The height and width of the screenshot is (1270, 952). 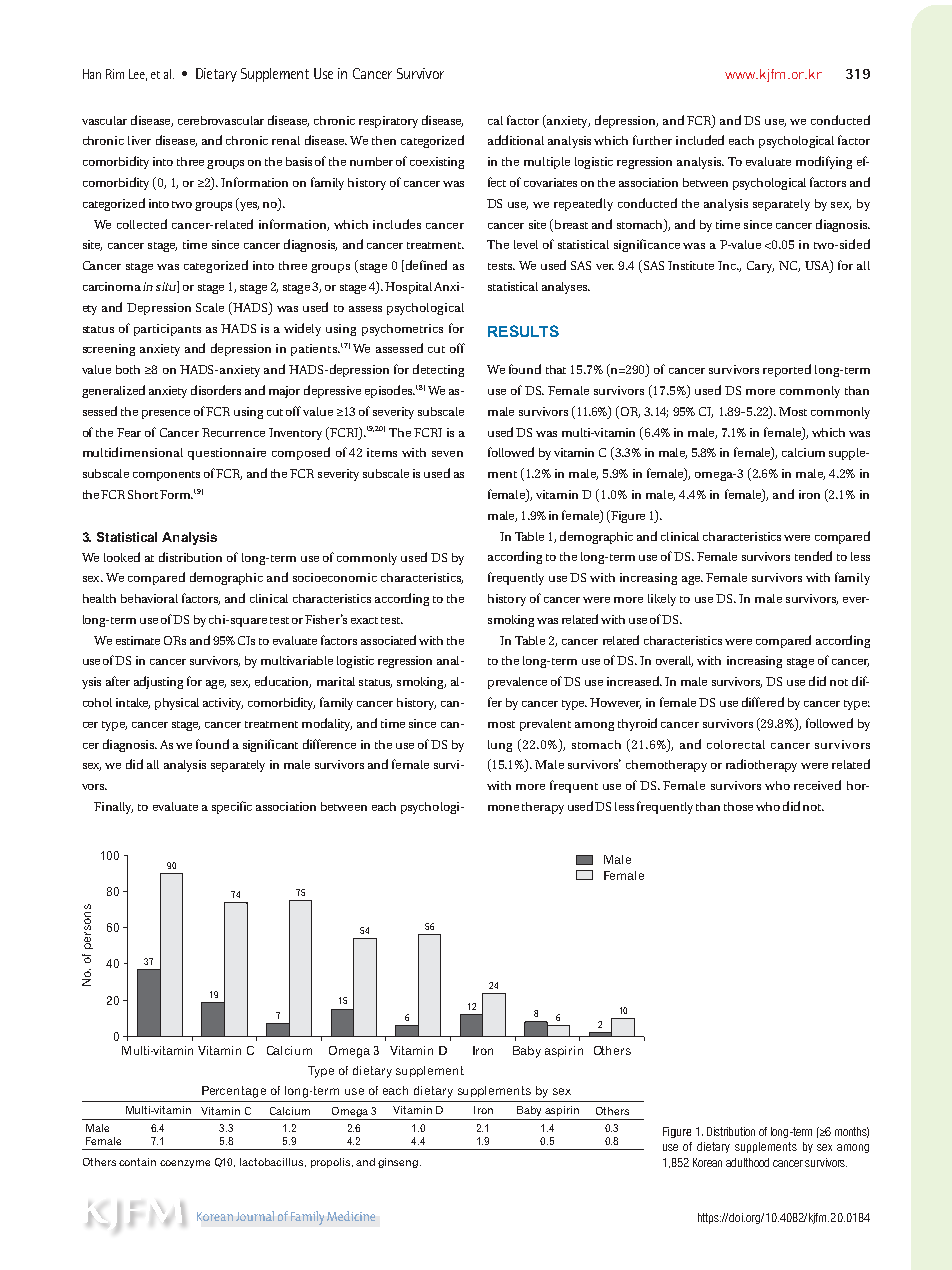 What do you see at coordinates (700, 140) in the screenshot?
I see `included` at bounding box center [700, 140].
